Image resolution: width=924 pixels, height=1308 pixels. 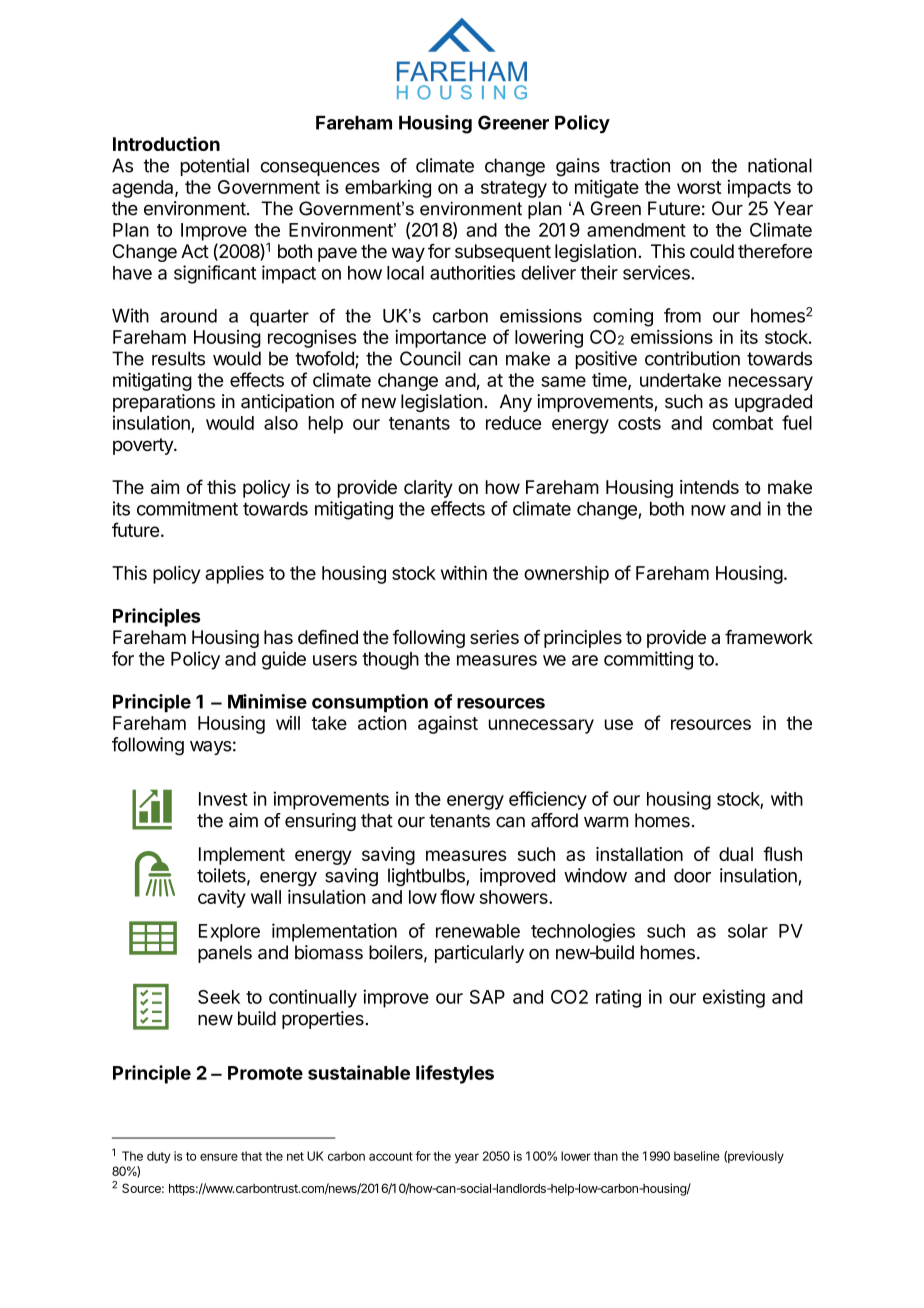 I want to click on has, so click(x=278, y=637).
